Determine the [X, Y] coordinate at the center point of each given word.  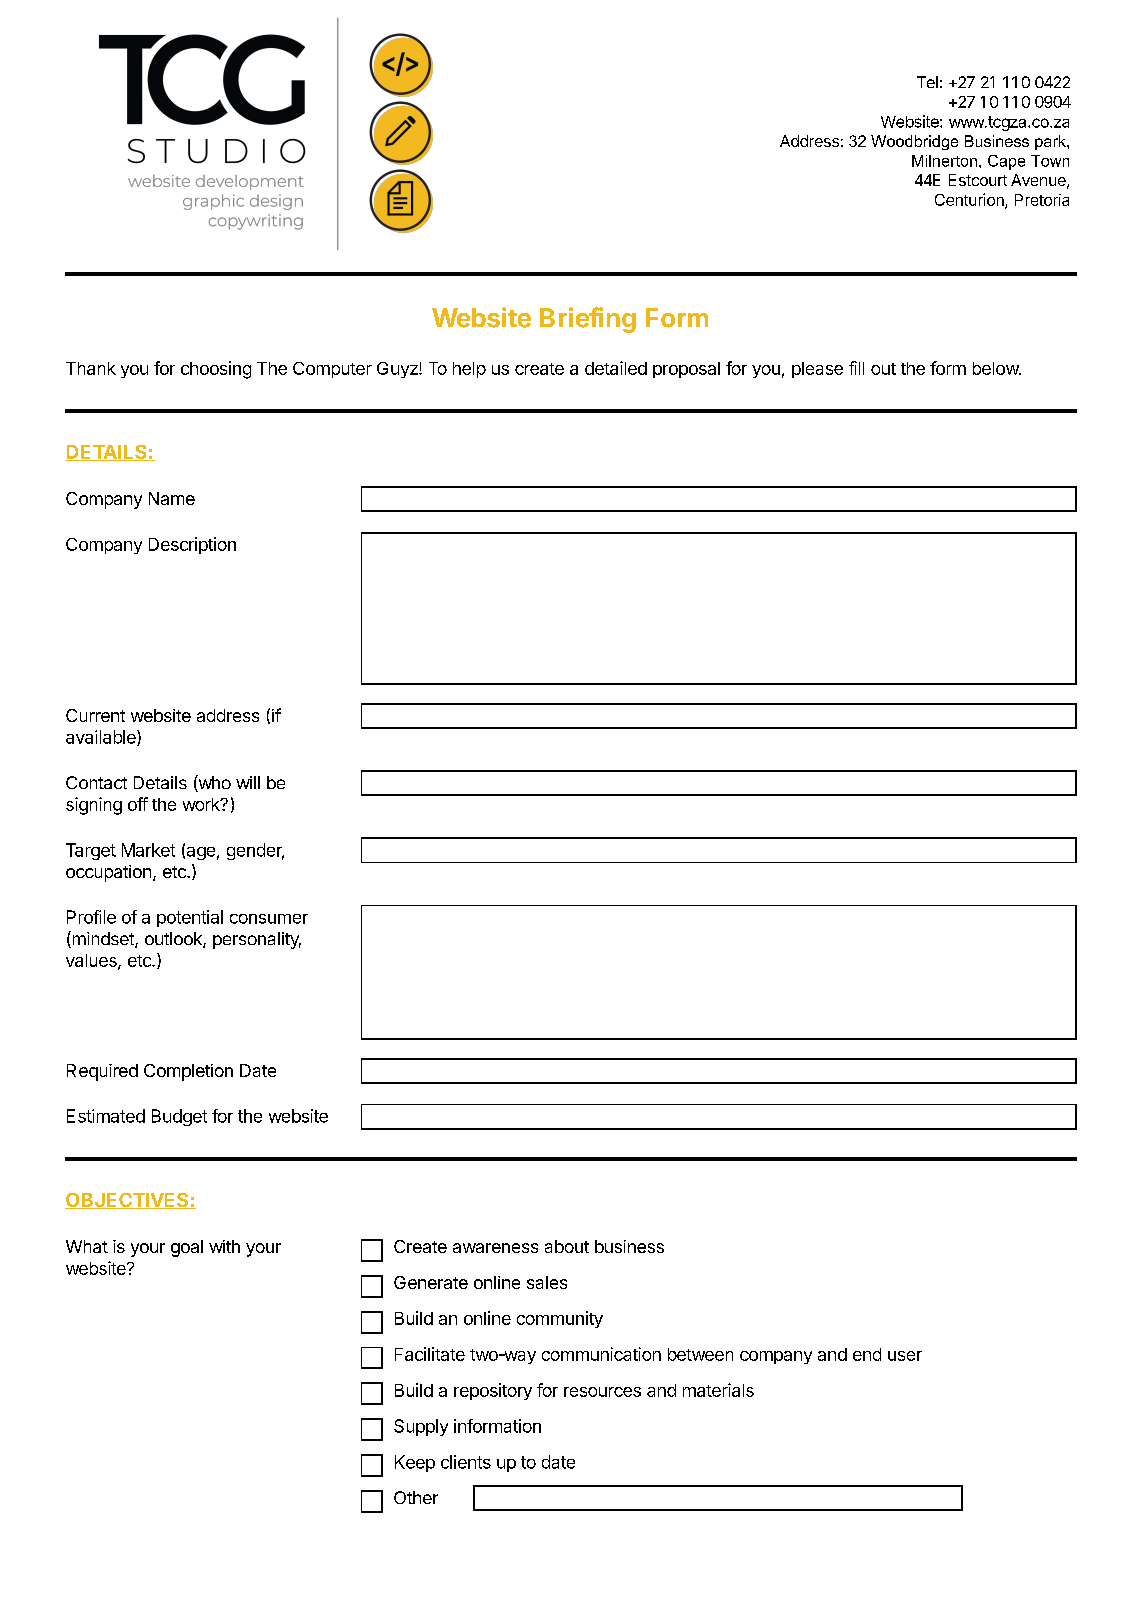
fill [856, 368]
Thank [91, 368]
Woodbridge [914, 142]
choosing [216, 370]
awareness [495, 1248]
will [248, 782]
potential [190, 918]
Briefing [588, 320]
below [996, 368]
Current [95, 715]
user [905, 1356]
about [567, 1246]
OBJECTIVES [128, 1201]
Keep [415, 1463]
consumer [269, 919]
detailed [616, 368]
